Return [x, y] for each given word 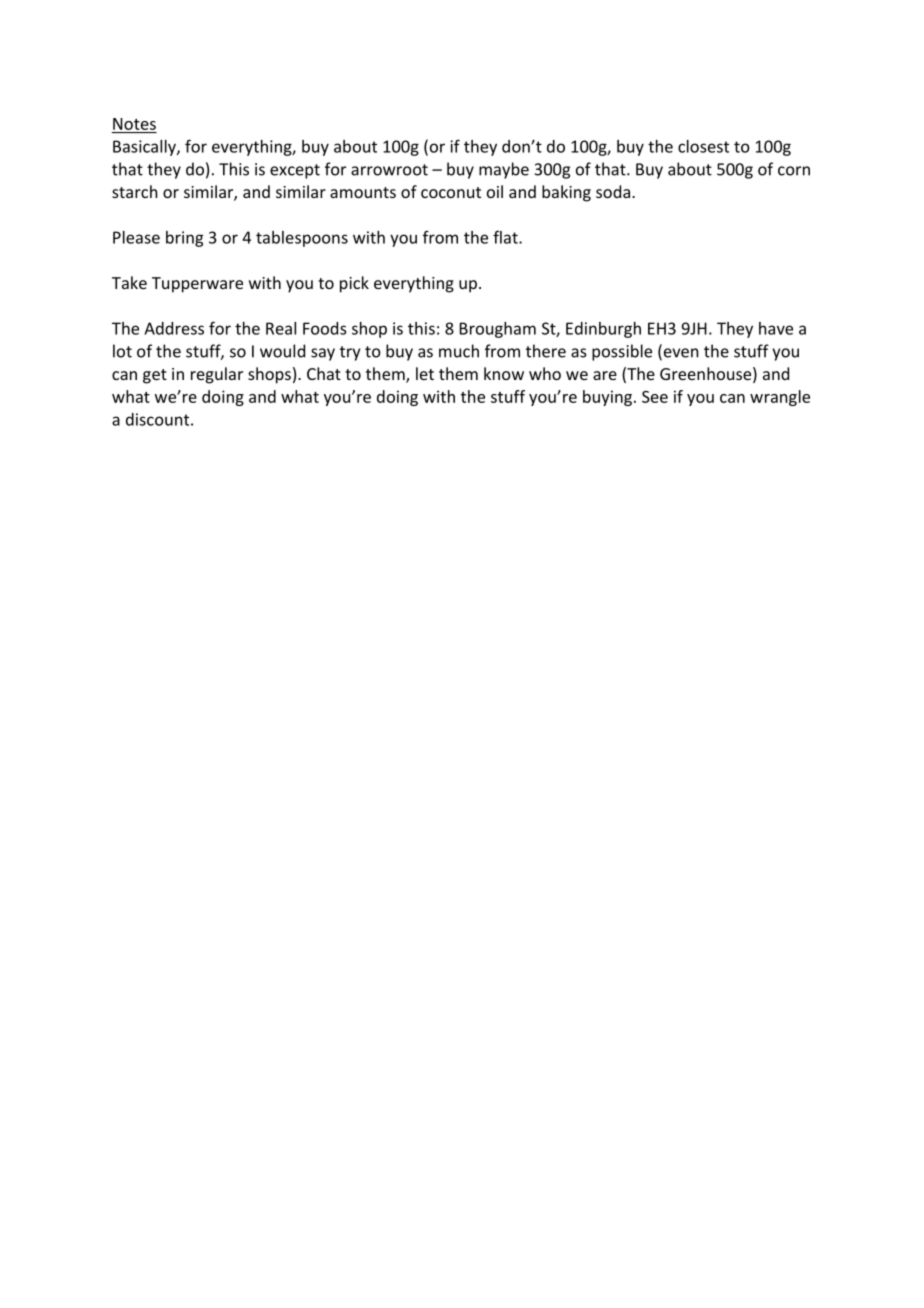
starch [135, 191]
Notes [134, 124]
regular [217, 375]
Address [174, 328]
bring [184, 239]
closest [703, 146]
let [425, 373]
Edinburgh [603, 330]
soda [613, 191]
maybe [504, 170]
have [776, 328]
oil [495, 191]
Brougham [498, 330]
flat [506, 237]
